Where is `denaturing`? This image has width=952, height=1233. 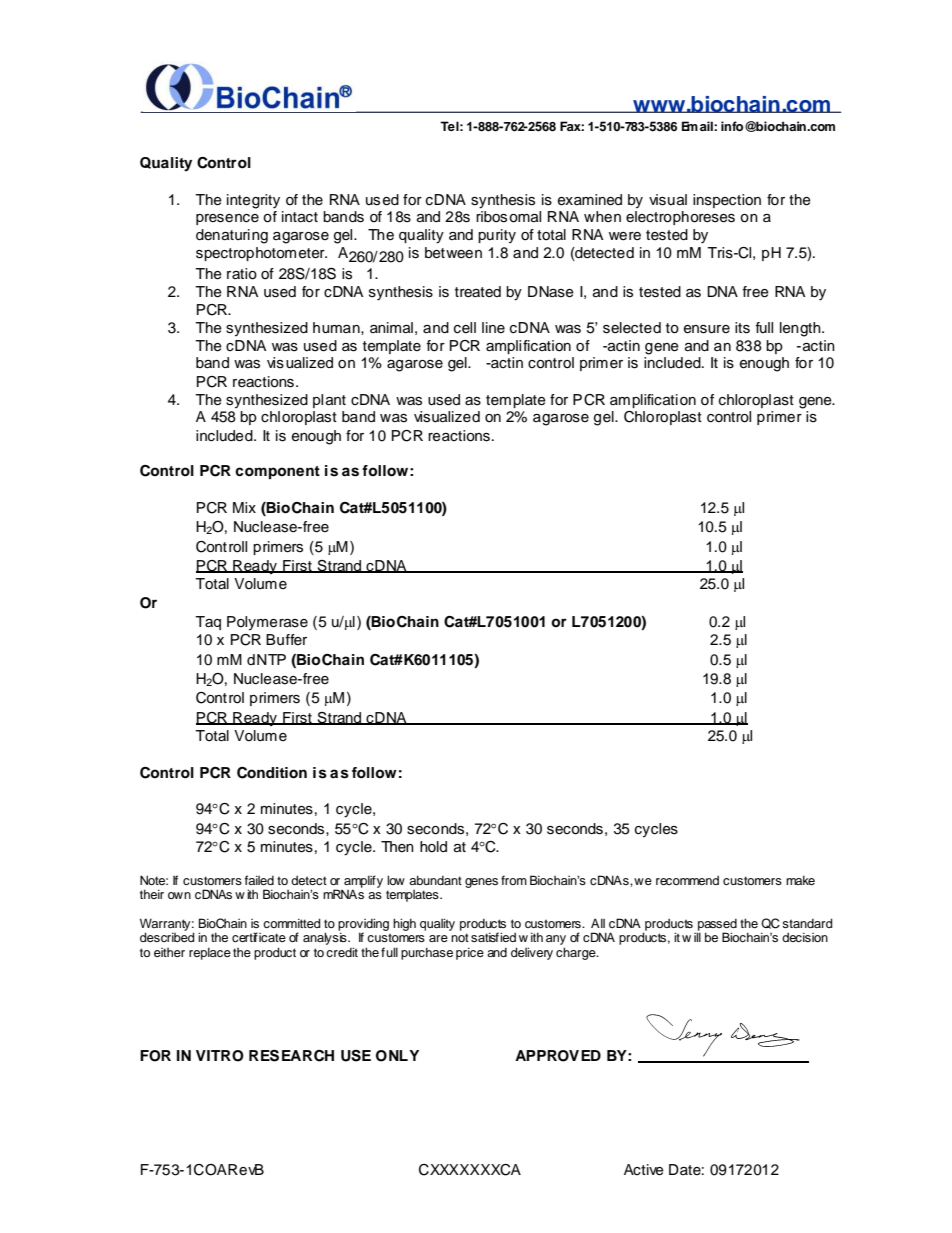 denaturing is located at coordinates (232, 236).
